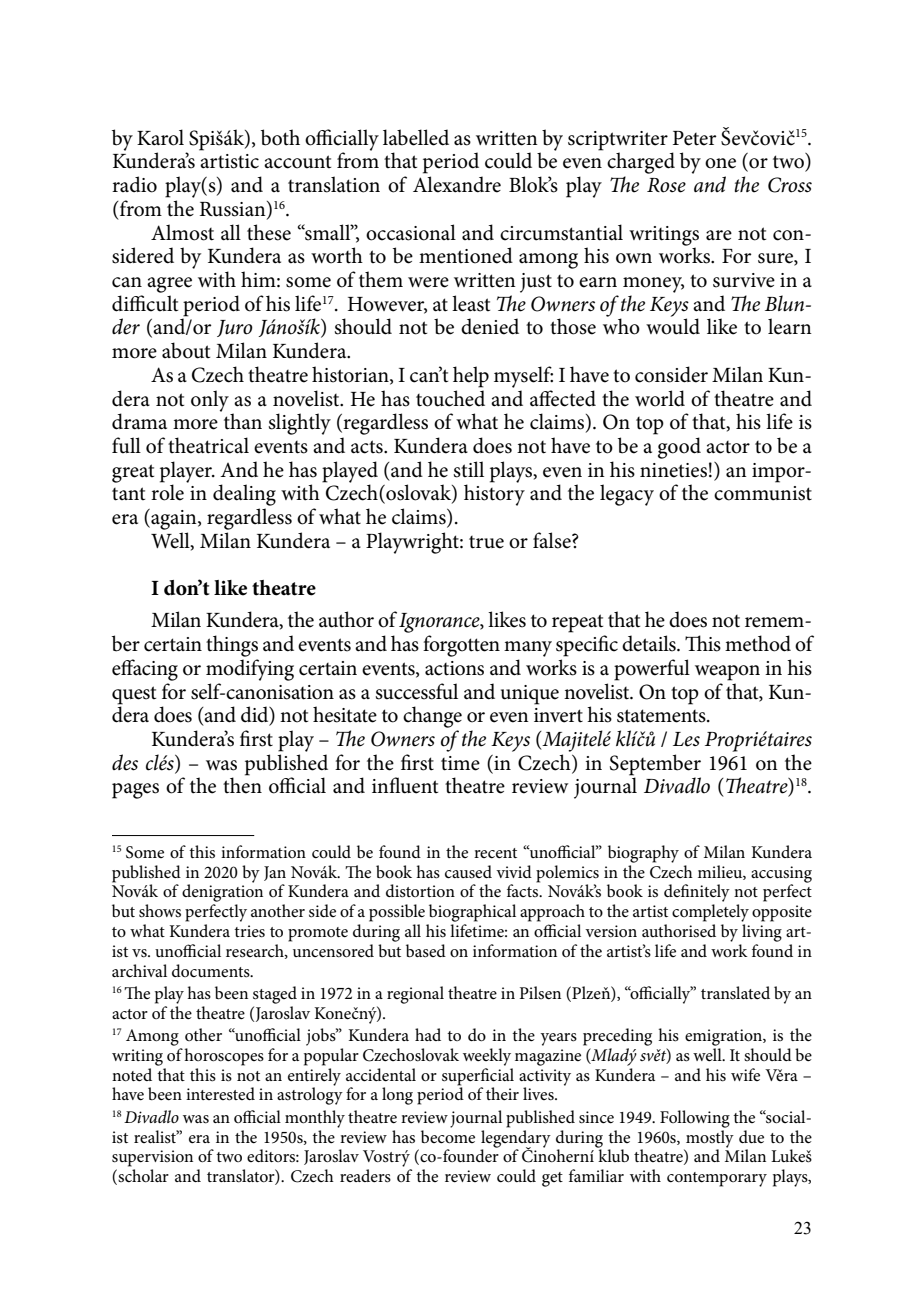 The image size is (924, 1311). What do you see at coordinates (242, 784) in the page?
I see `then` at bounding box center [242, 784].
